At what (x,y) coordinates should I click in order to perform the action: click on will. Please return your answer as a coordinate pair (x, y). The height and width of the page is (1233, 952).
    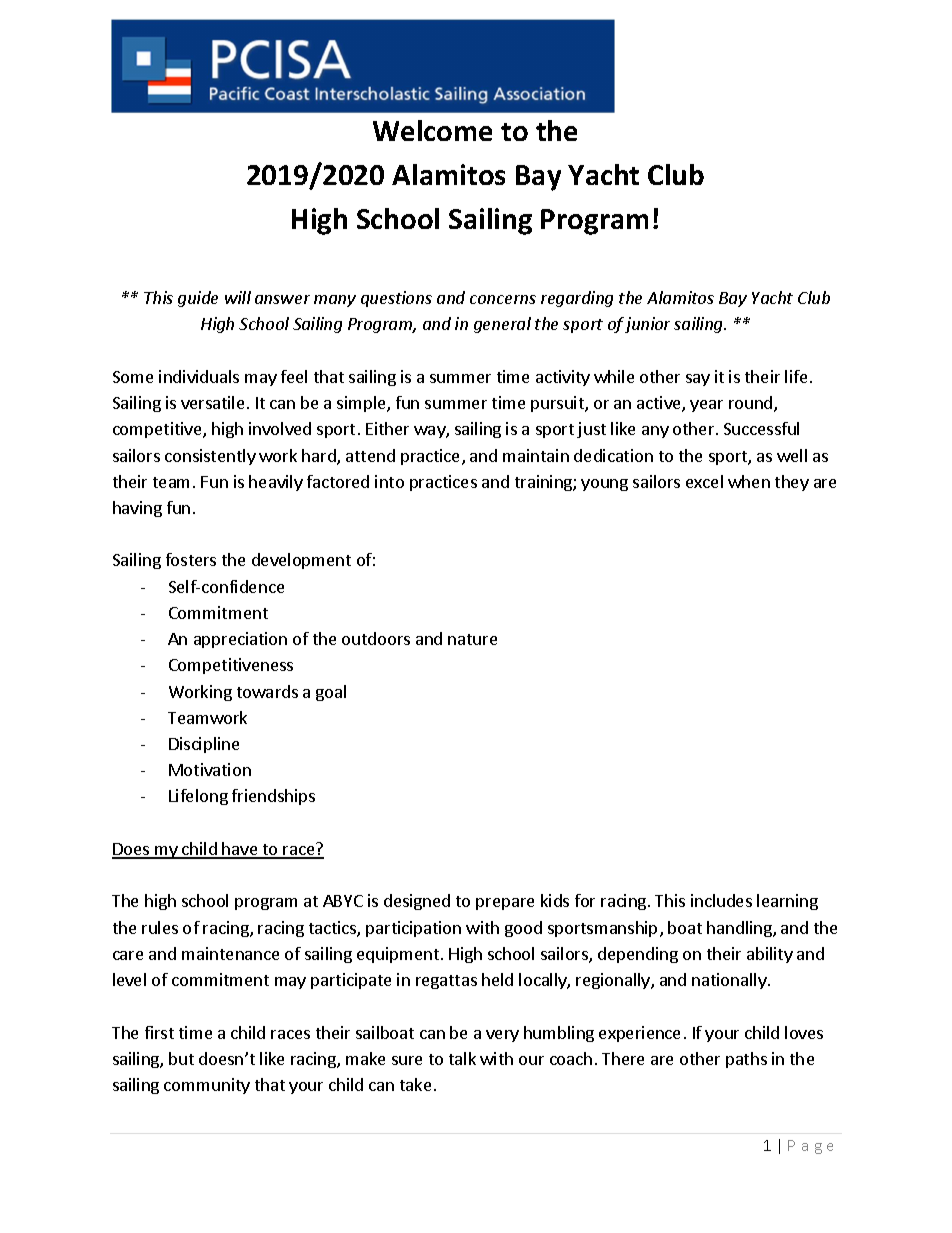
    Looking at the image, I should click on (238, 297).
